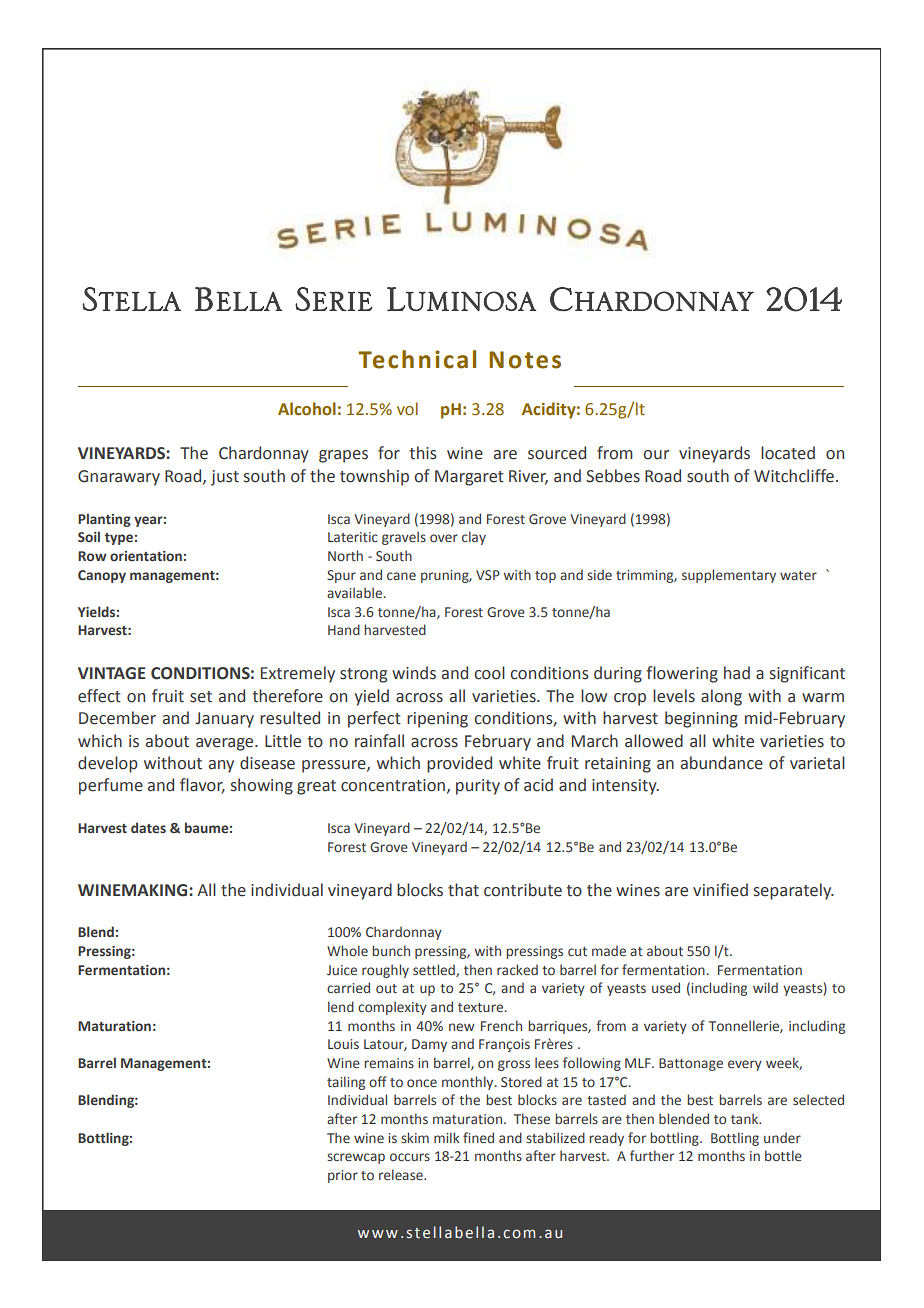  What do you see at coordinates (722, 763) in the screenshot?
I see `abundance` at bounding box center [722, 763].
